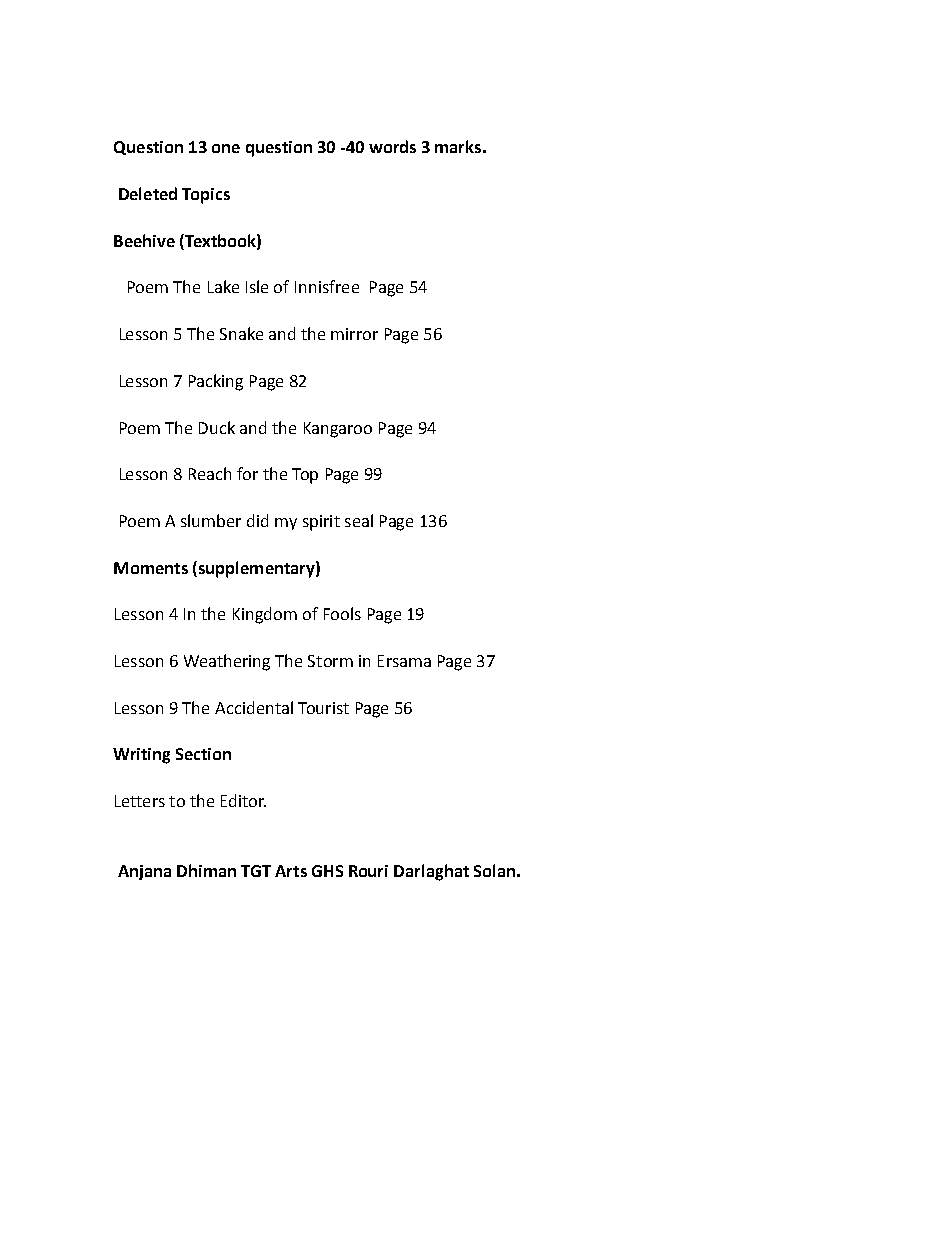 This document has width=952, height=1233. What do you see at coordinates (140, 801) in the document?
I see `Letters` at bounding box center [140, 801].
